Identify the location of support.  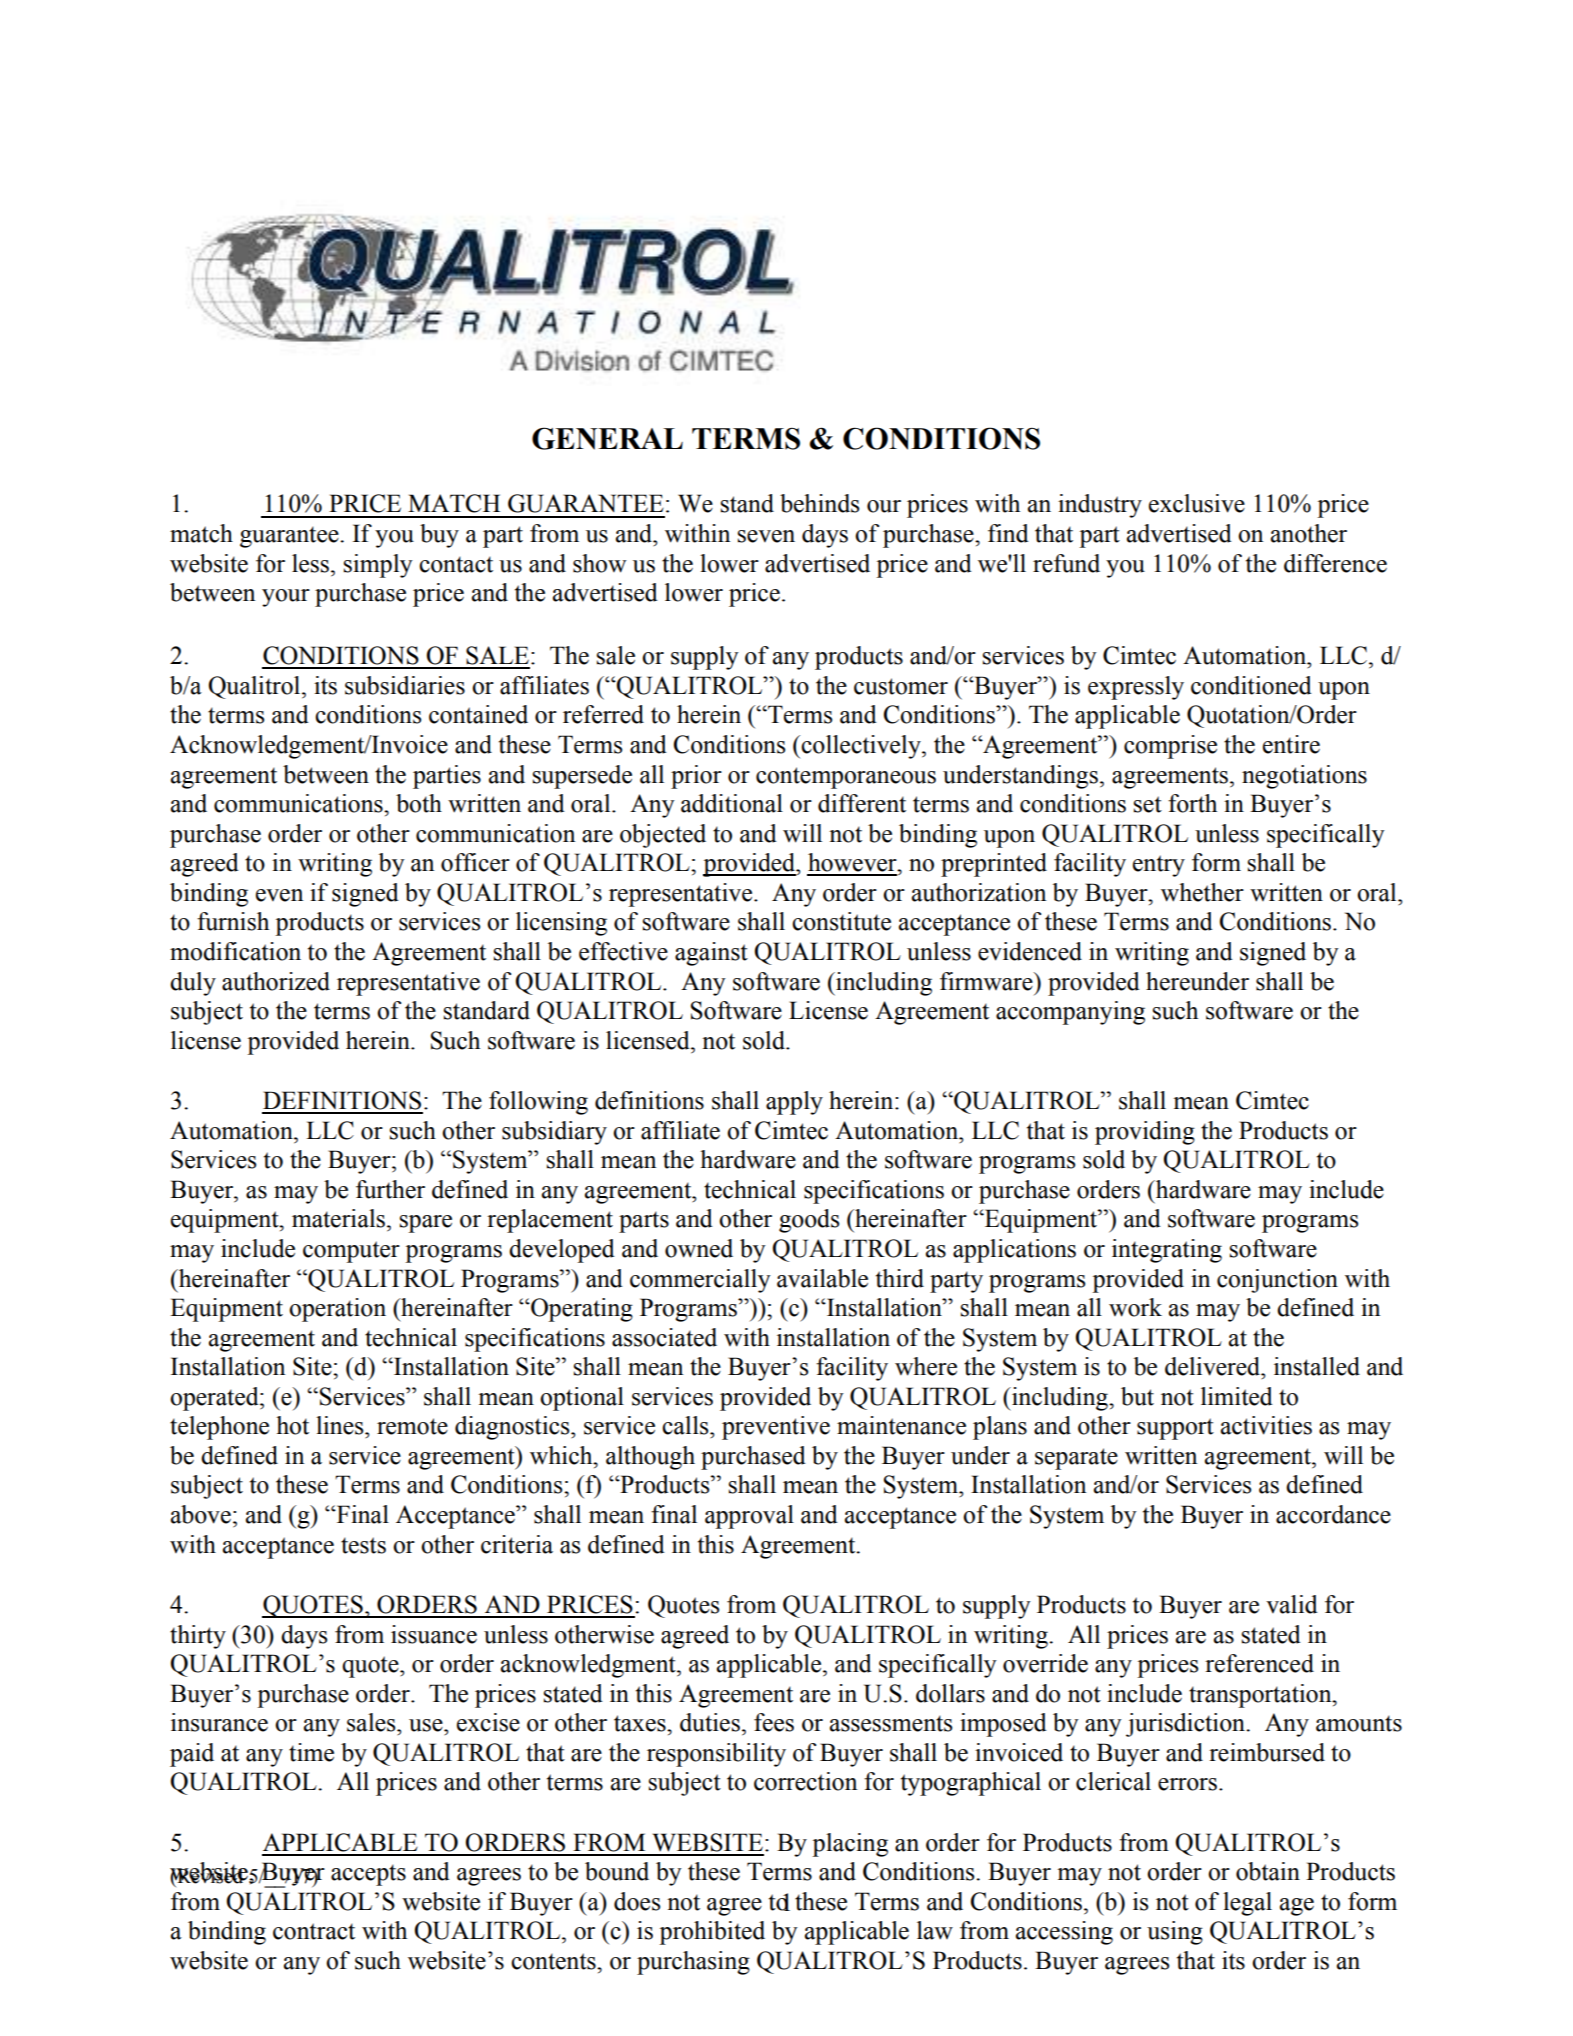
(1175, 1429).
